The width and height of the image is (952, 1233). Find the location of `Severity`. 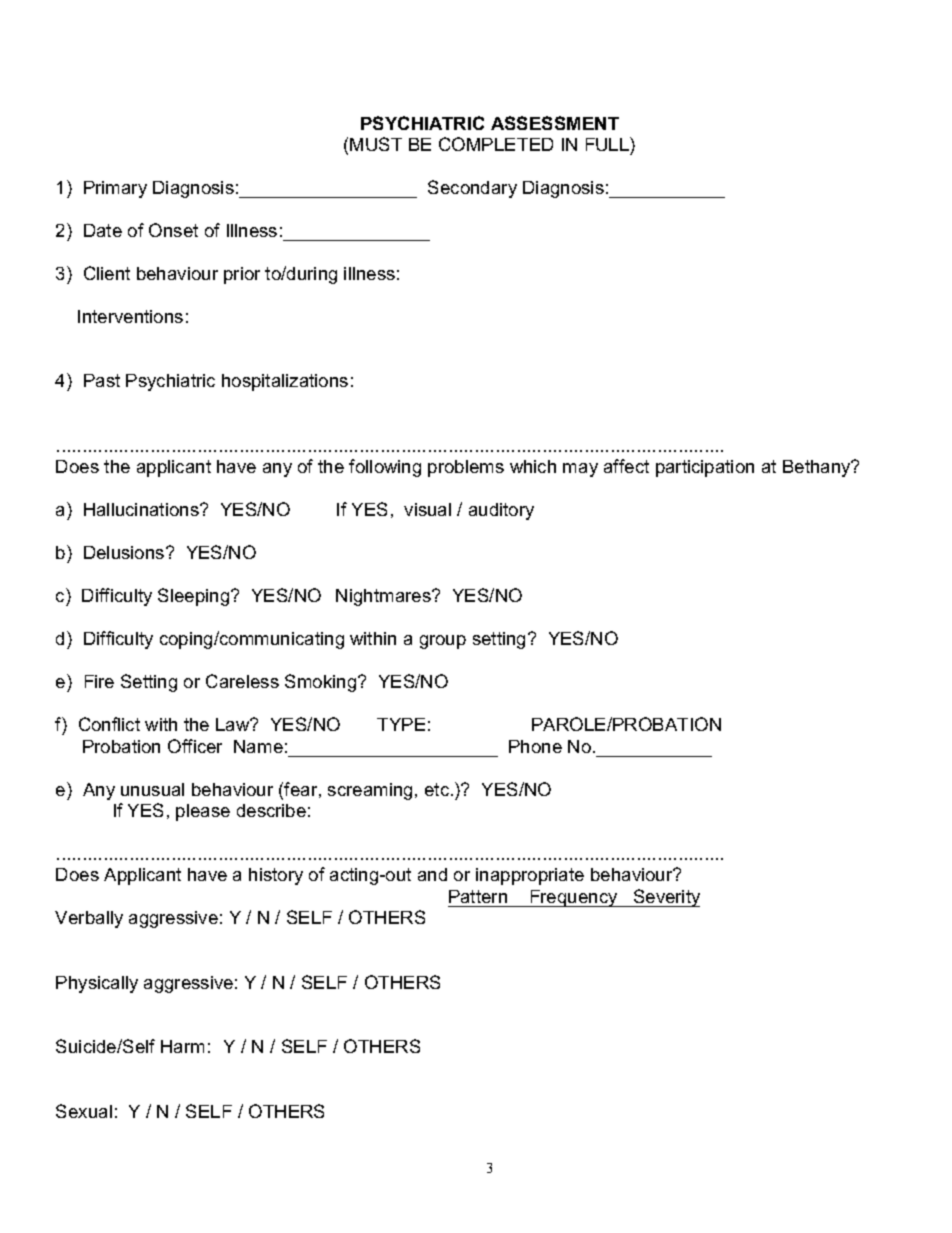

Severity is located at coordinates (666, 898).
